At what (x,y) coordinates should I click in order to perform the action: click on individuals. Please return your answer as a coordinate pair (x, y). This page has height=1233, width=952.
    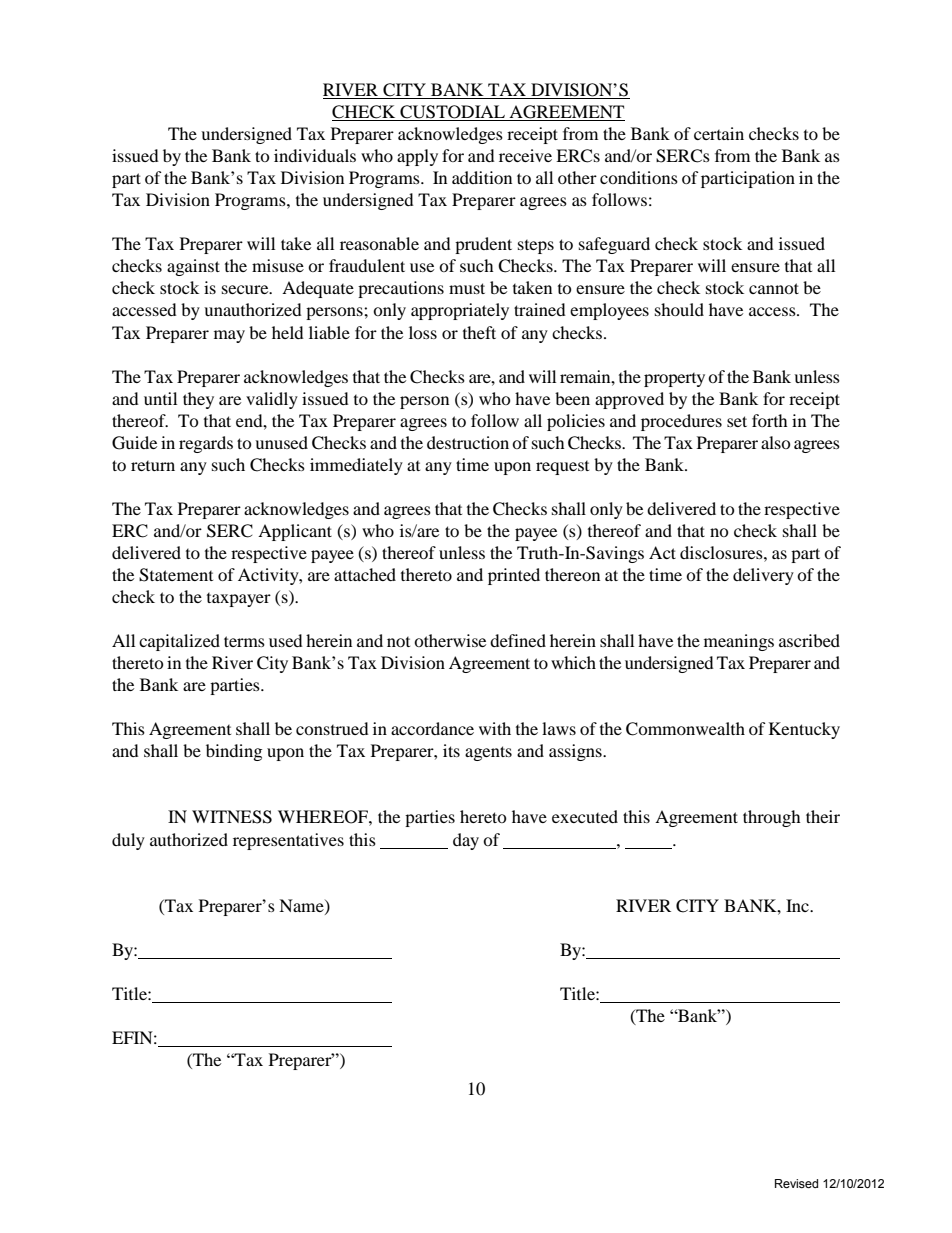
    Looking at the image, I should click on (315, 155).
